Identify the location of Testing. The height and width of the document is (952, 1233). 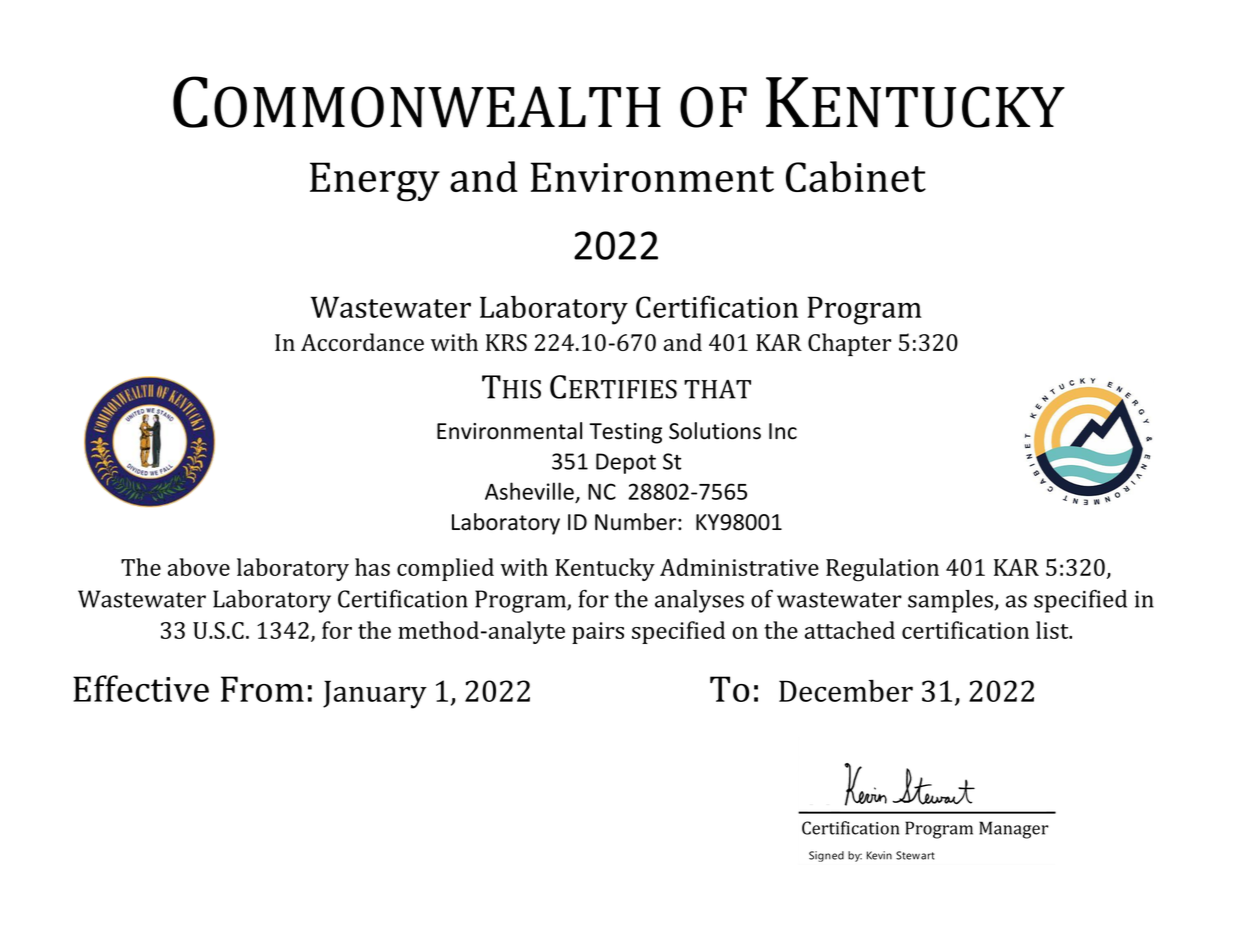
(625, 433).
